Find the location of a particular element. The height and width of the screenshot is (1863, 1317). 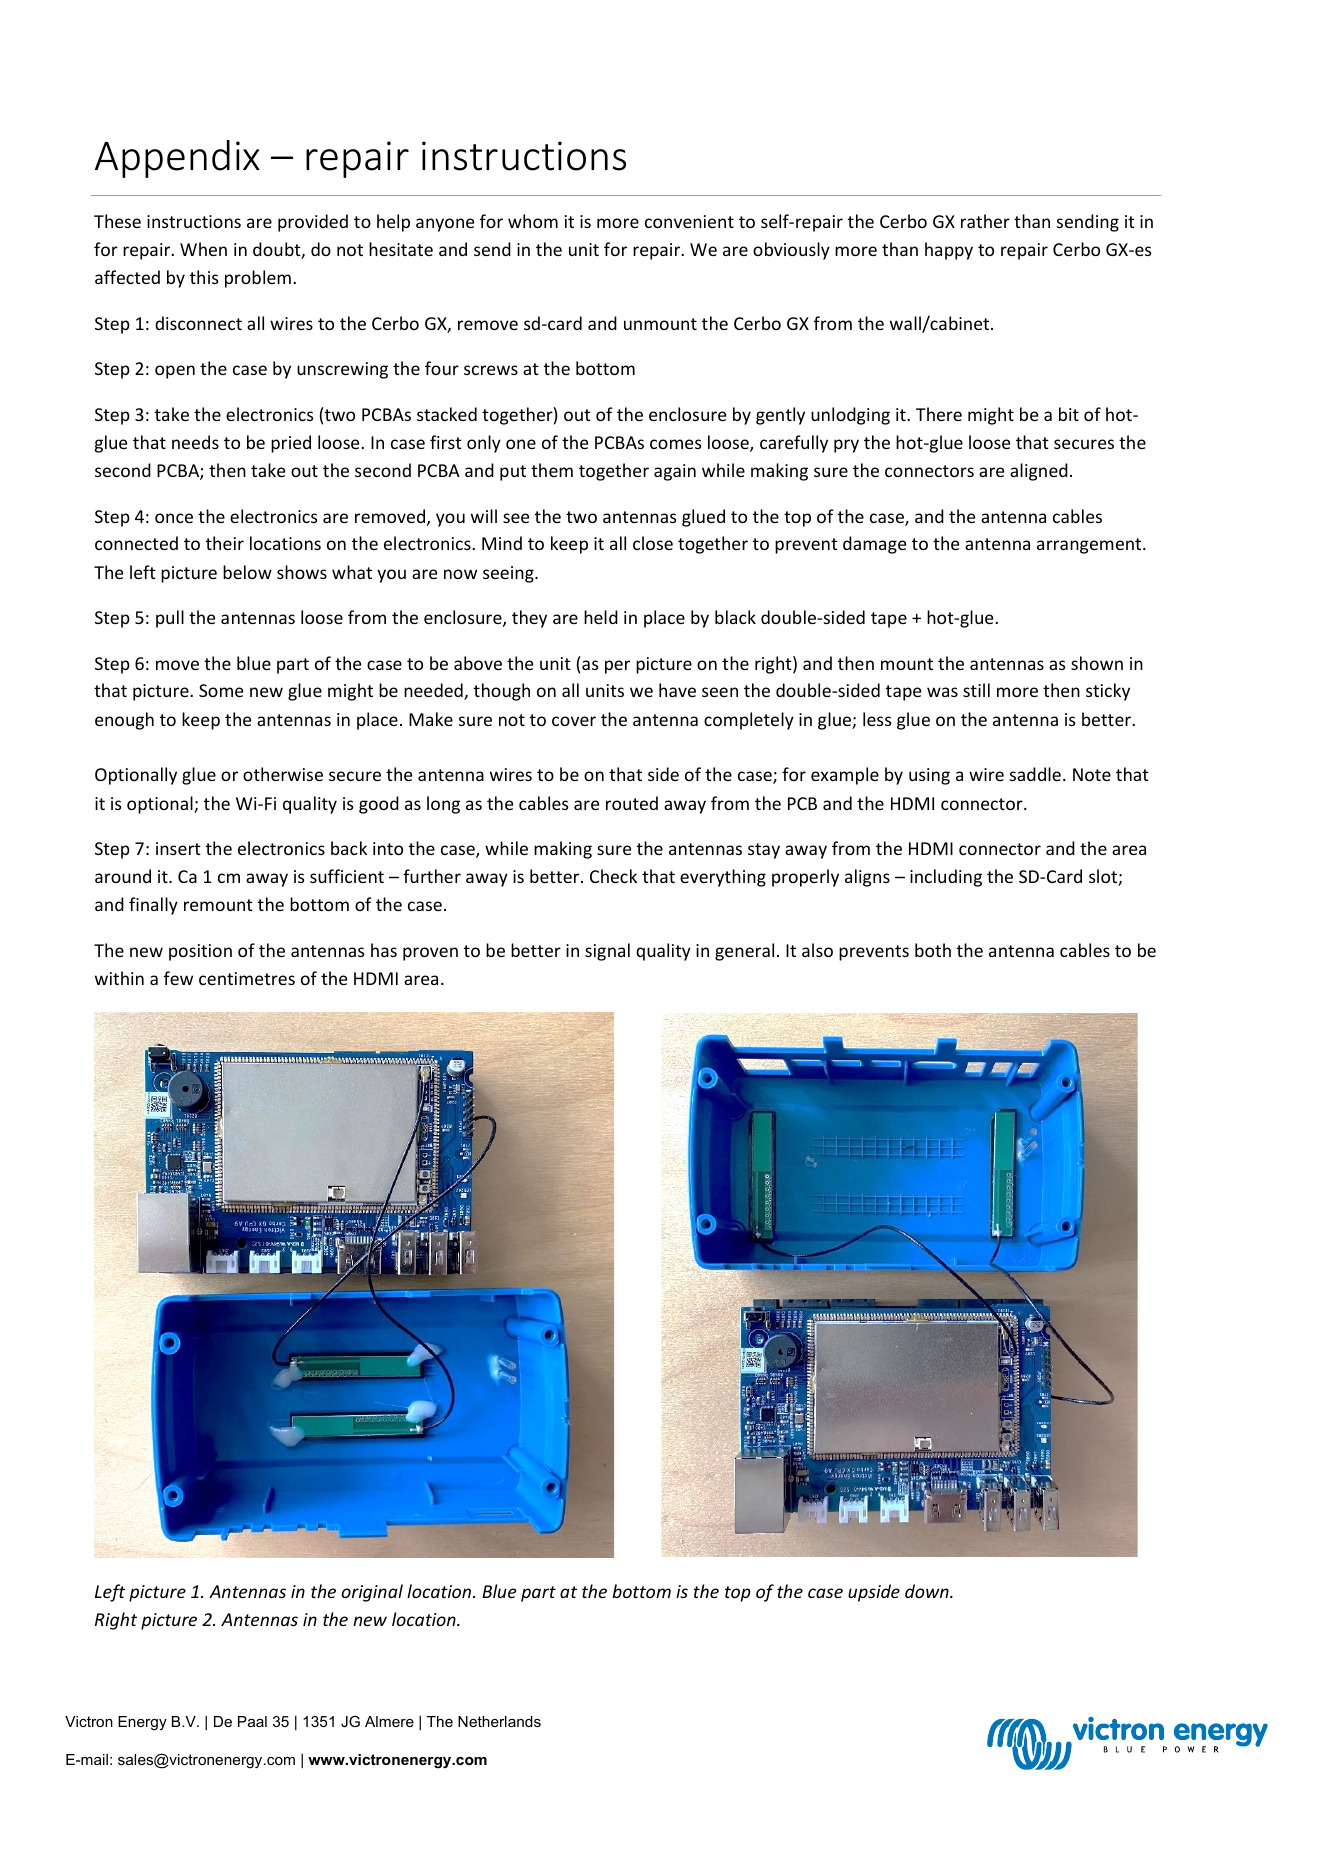

otherwise is located at coordinates (283, 774).
